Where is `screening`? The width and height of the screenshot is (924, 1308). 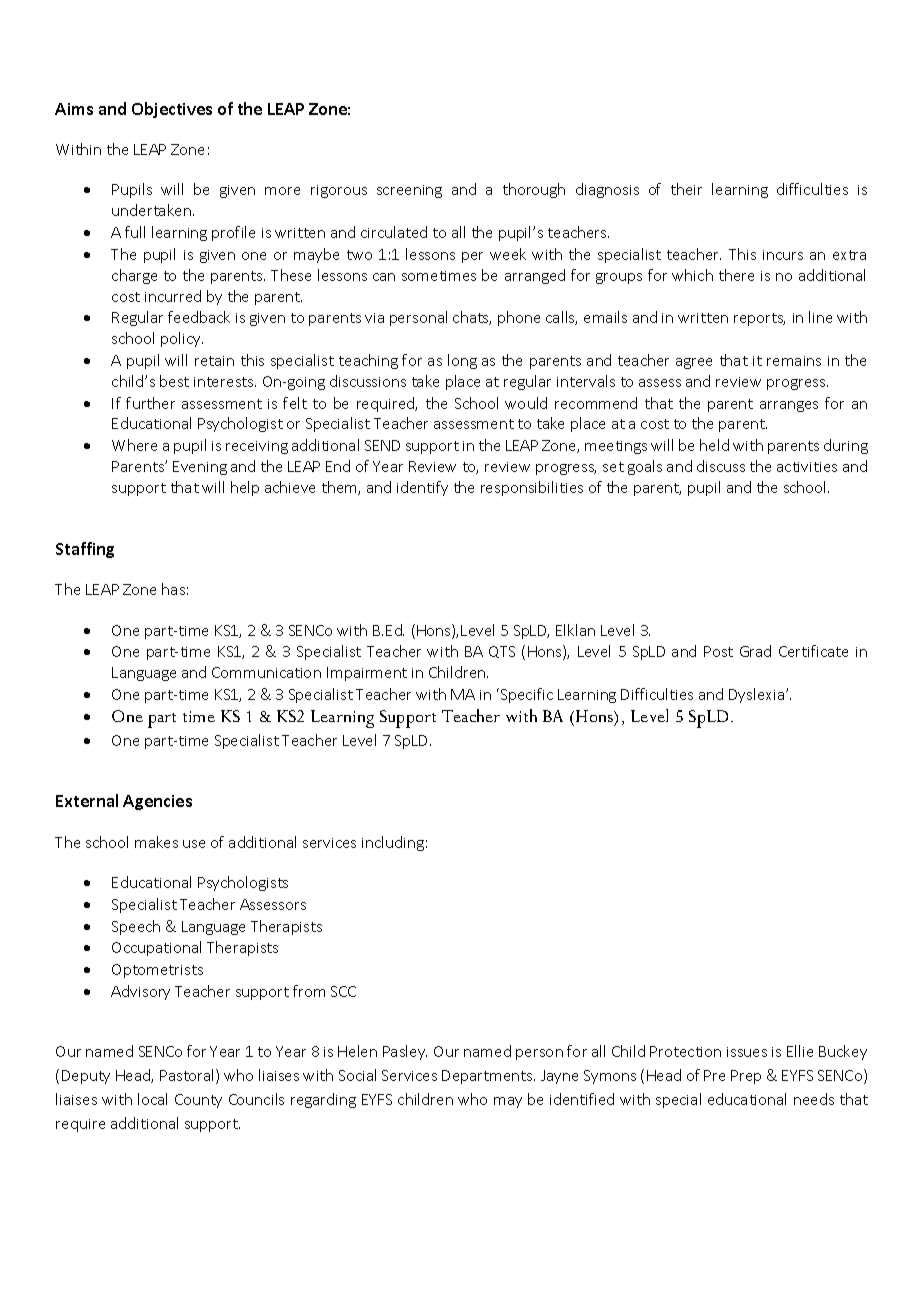
screening is located at coordinates (409, 191).
